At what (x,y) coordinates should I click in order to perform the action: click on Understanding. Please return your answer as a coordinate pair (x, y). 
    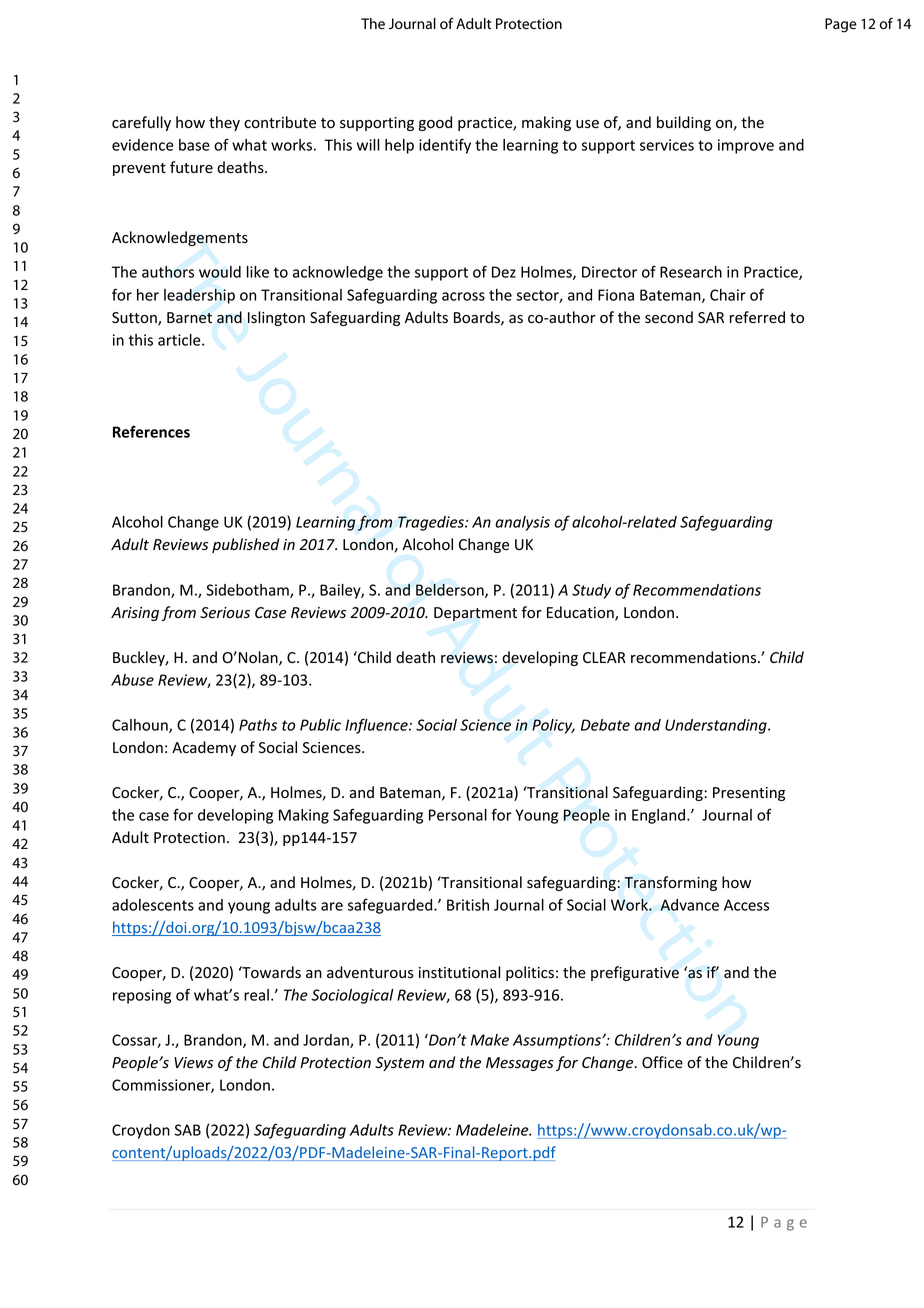
    Looking at the image, I should click on (717, 726).
